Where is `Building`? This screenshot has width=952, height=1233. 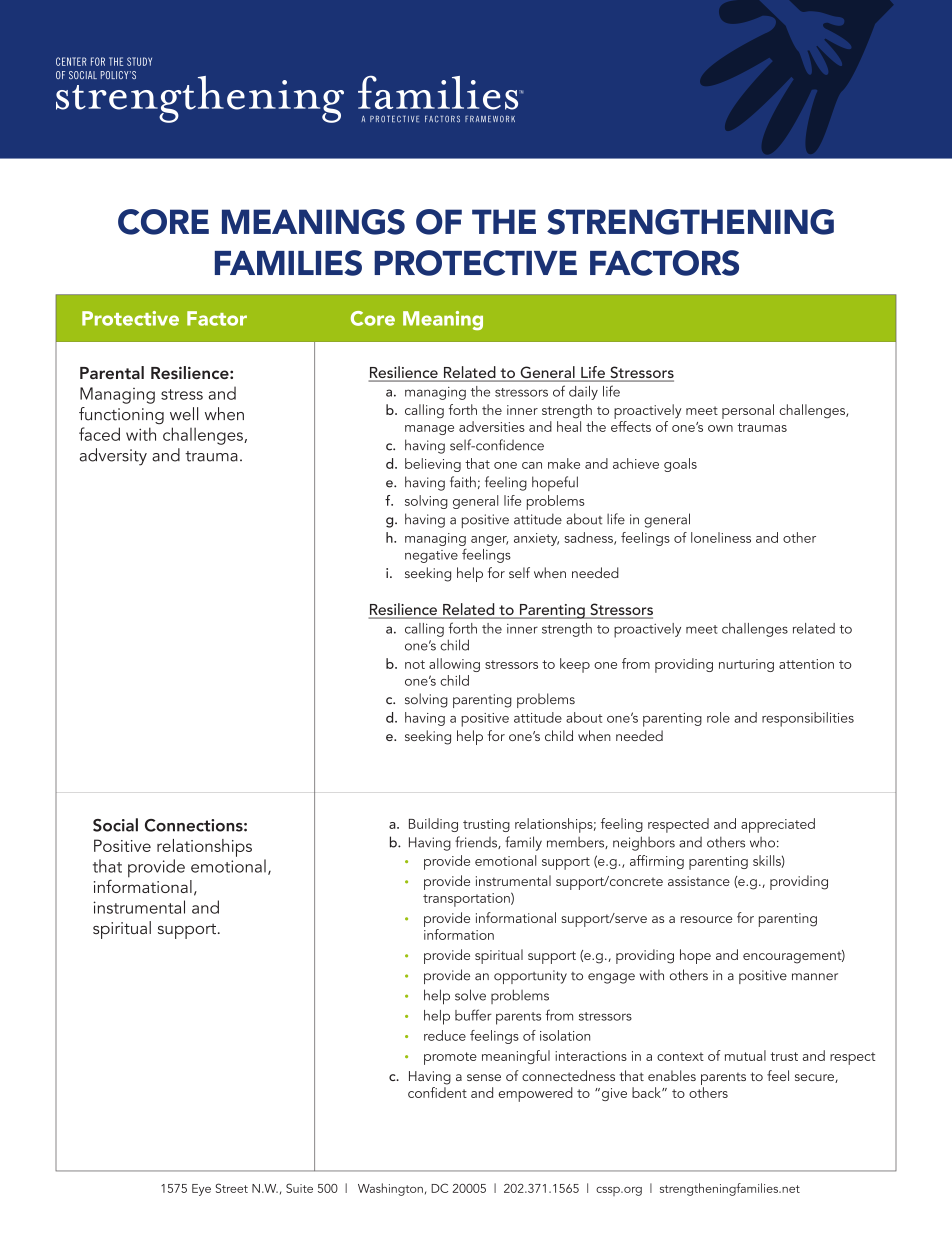 Building is located at coordinates (433, 825).
